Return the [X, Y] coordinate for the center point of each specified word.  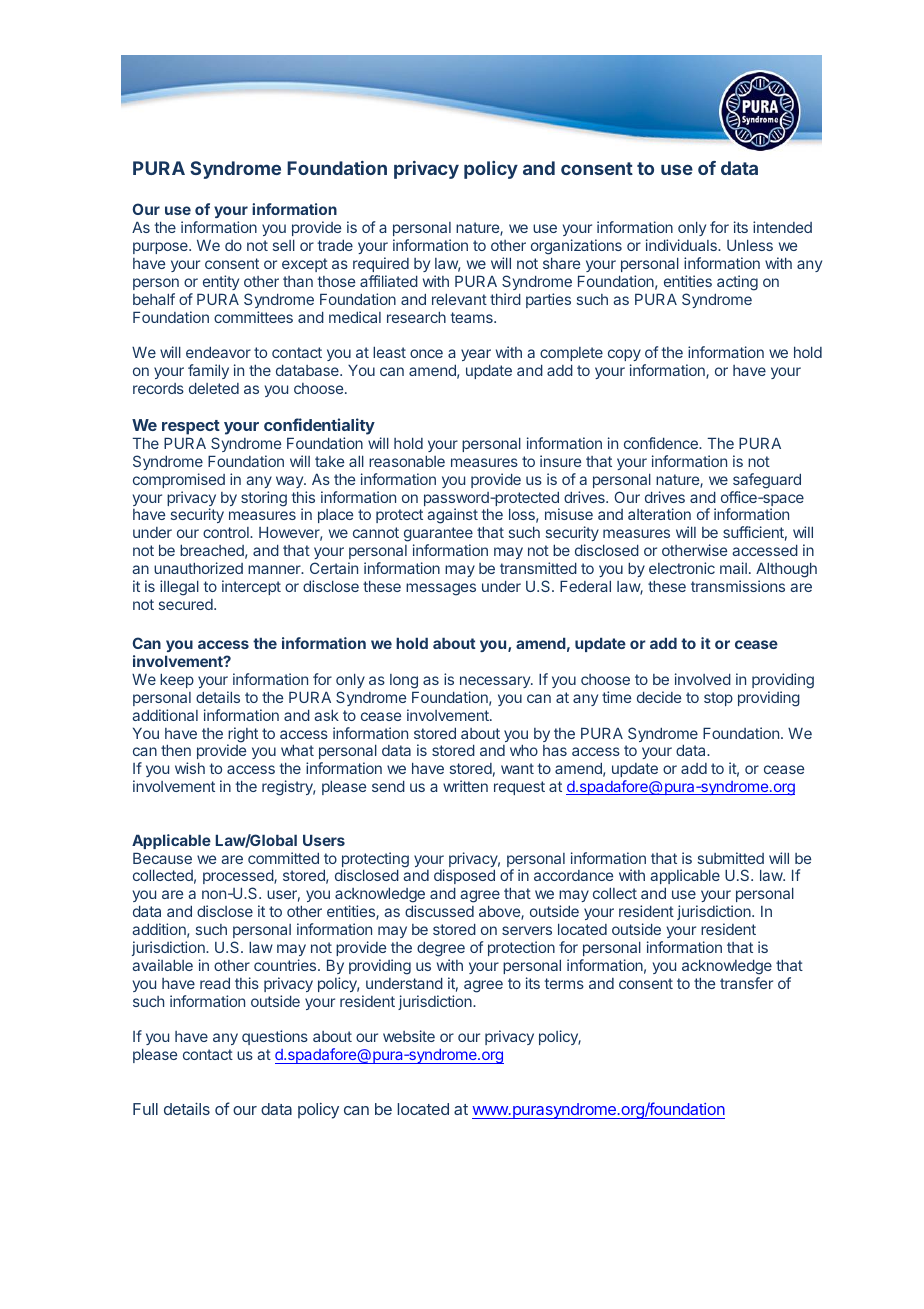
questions [275, 1037]
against [452, 516]
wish [190, 768]
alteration [659, 514]
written [465, 786]
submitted [731, 858]
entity [221, 282]
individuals [682, 245]
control [227, 532]
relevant [459, 299]
